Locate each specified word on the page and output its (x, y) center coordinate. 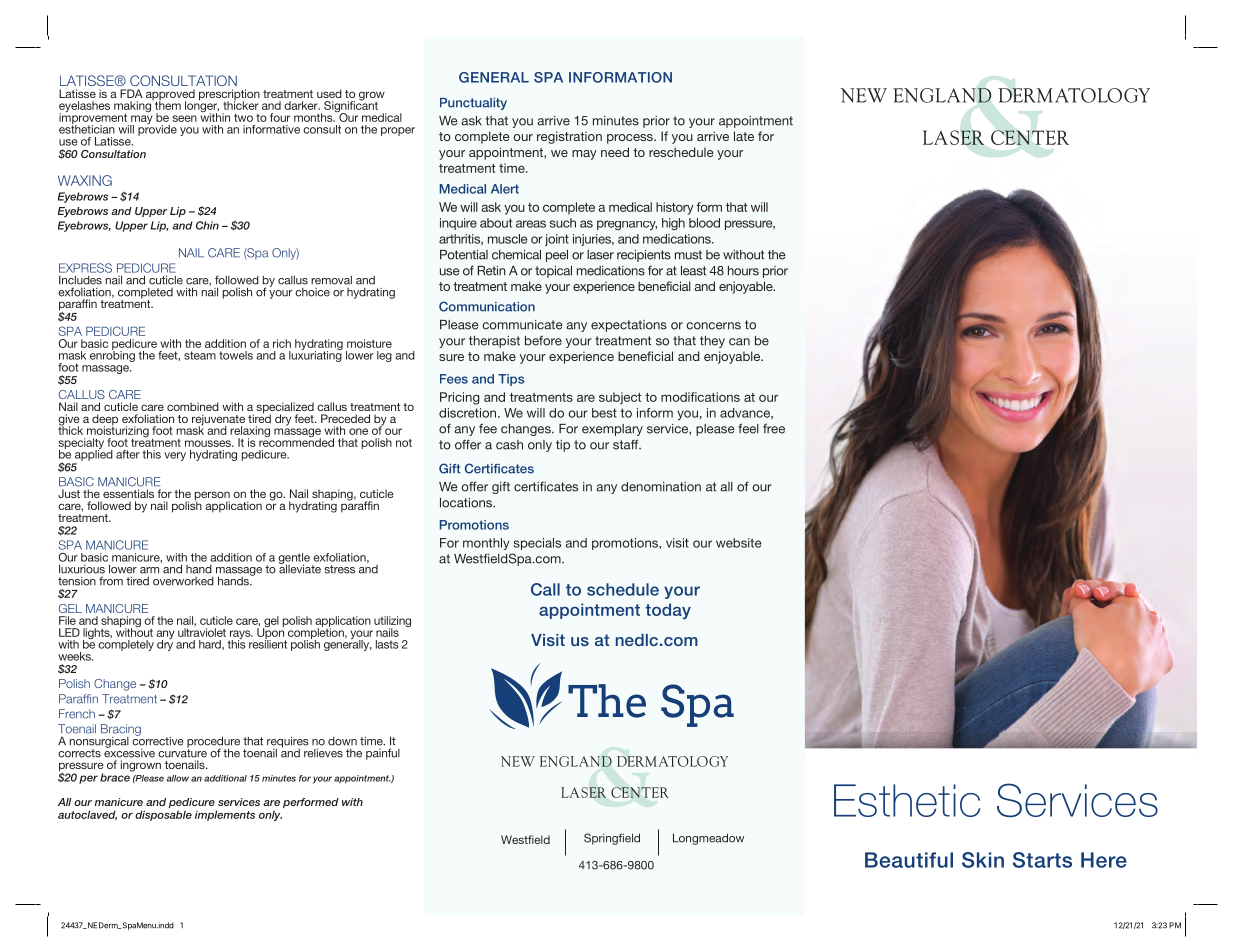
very (175, 456)
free (774, 428)
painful (383, 754)
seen (185, 118)
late (744, 136)
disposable (163, 815)
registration (569, 137)
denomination (661, 487)
